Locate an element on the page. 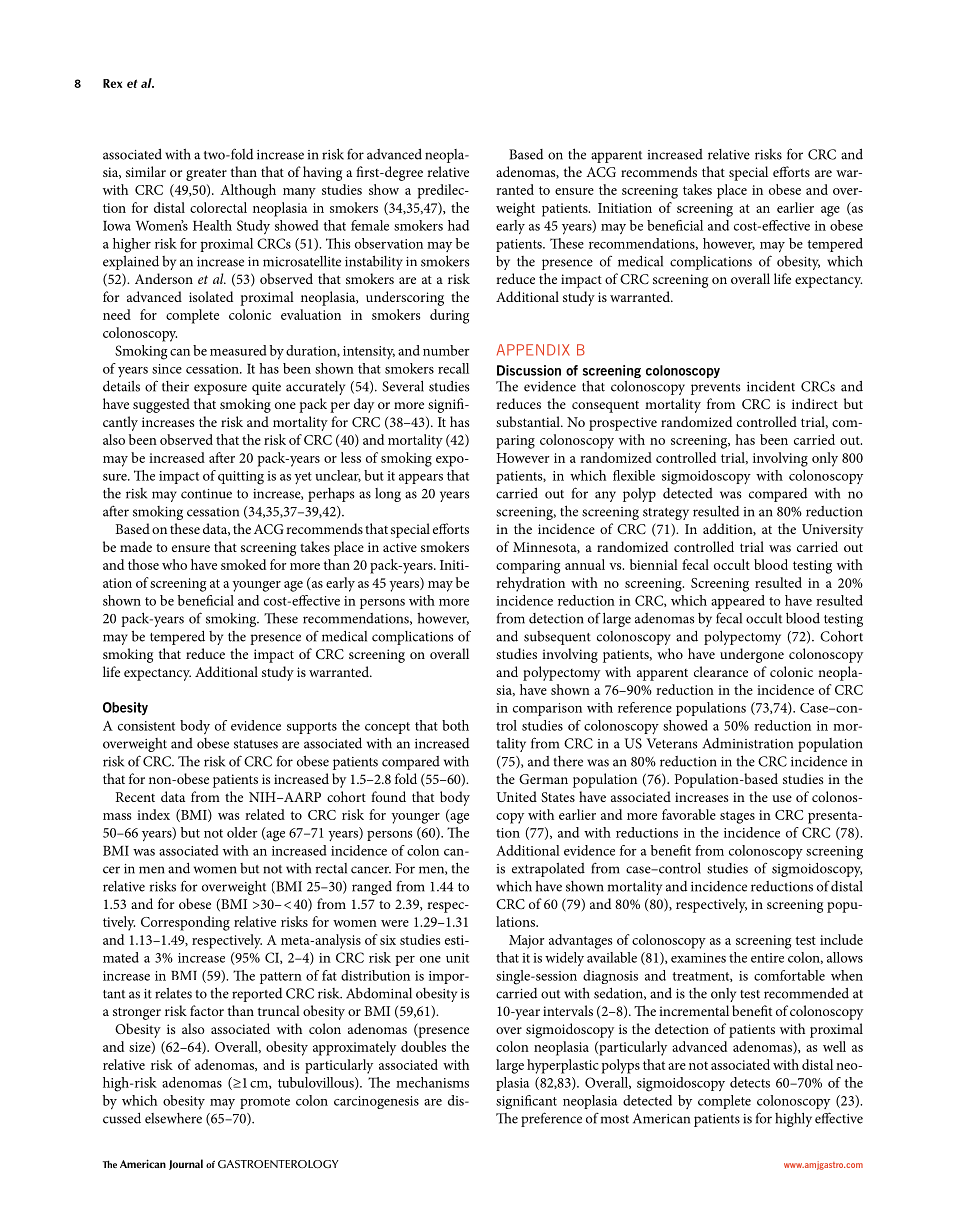  incident is located at coordinates (771, 386).
